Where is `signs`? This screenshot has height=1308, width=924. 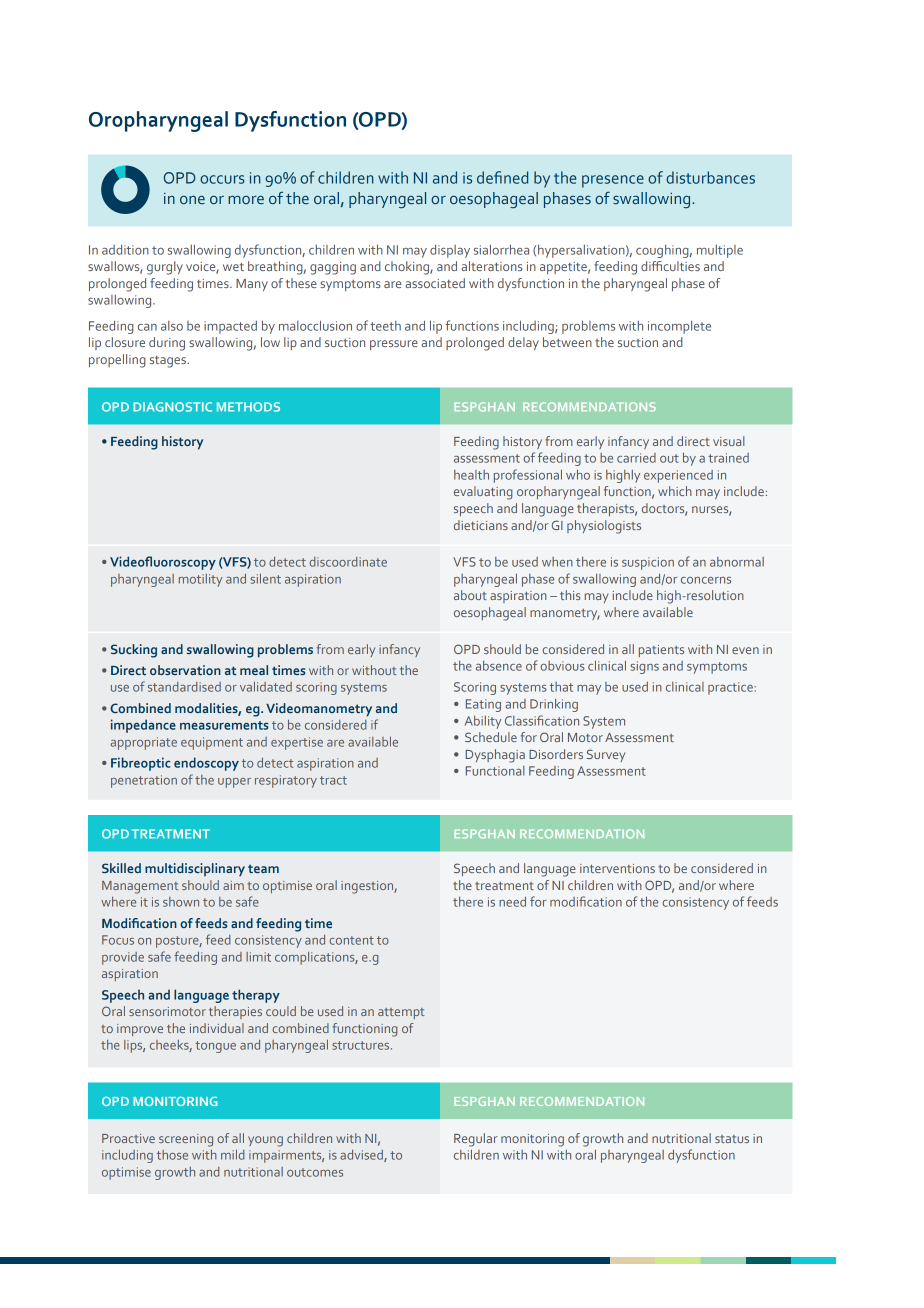
signs is located at coordinates (644, 667).
